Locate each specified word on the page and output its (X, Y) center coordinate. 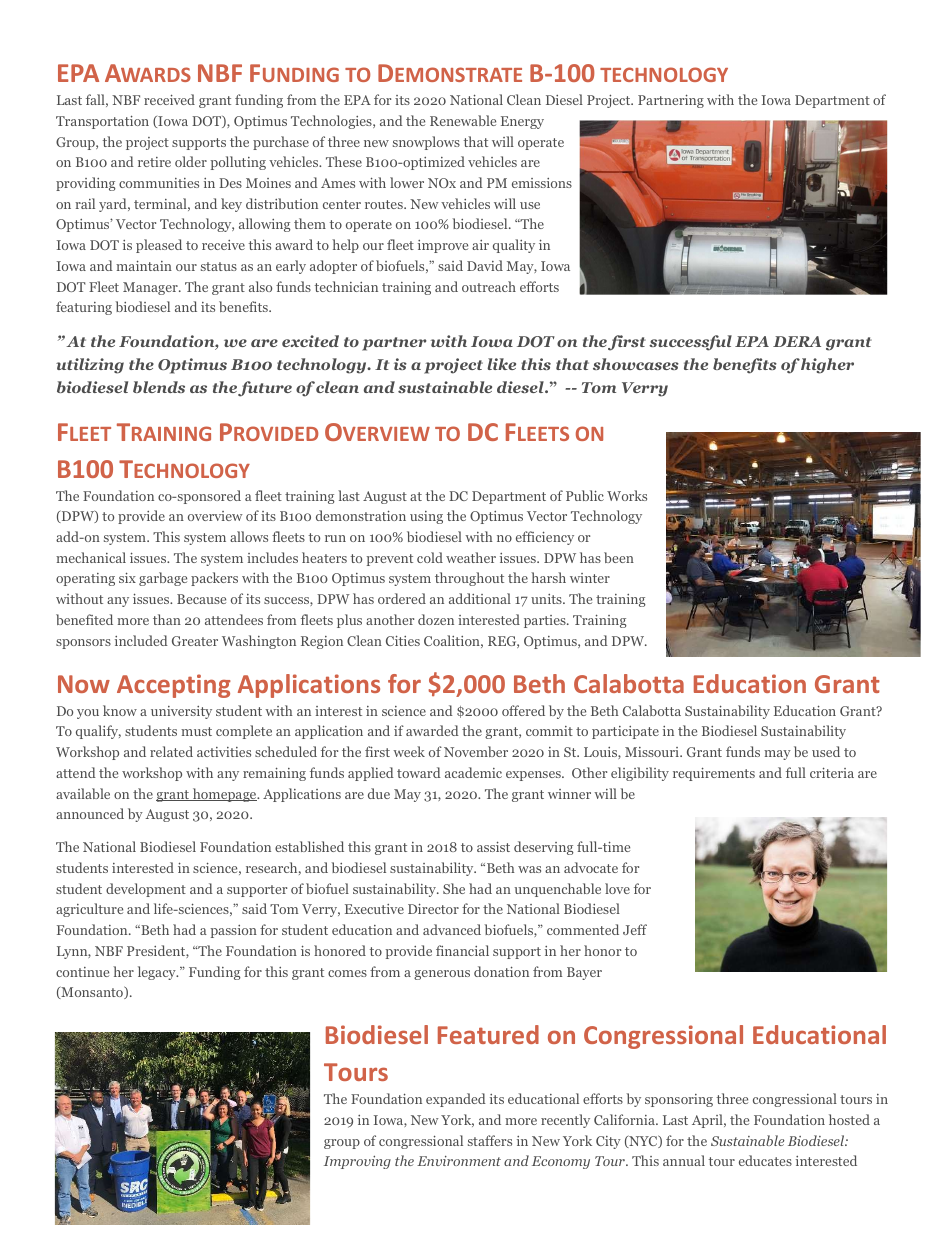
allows (249, 536)
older (191, 161)
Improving (357, 1162)
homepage (224, 795)
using (426, 517)
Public (585, 495)
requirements (714, 774)
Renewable (463, 120)
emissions (542, 183)
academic (473, 772)
